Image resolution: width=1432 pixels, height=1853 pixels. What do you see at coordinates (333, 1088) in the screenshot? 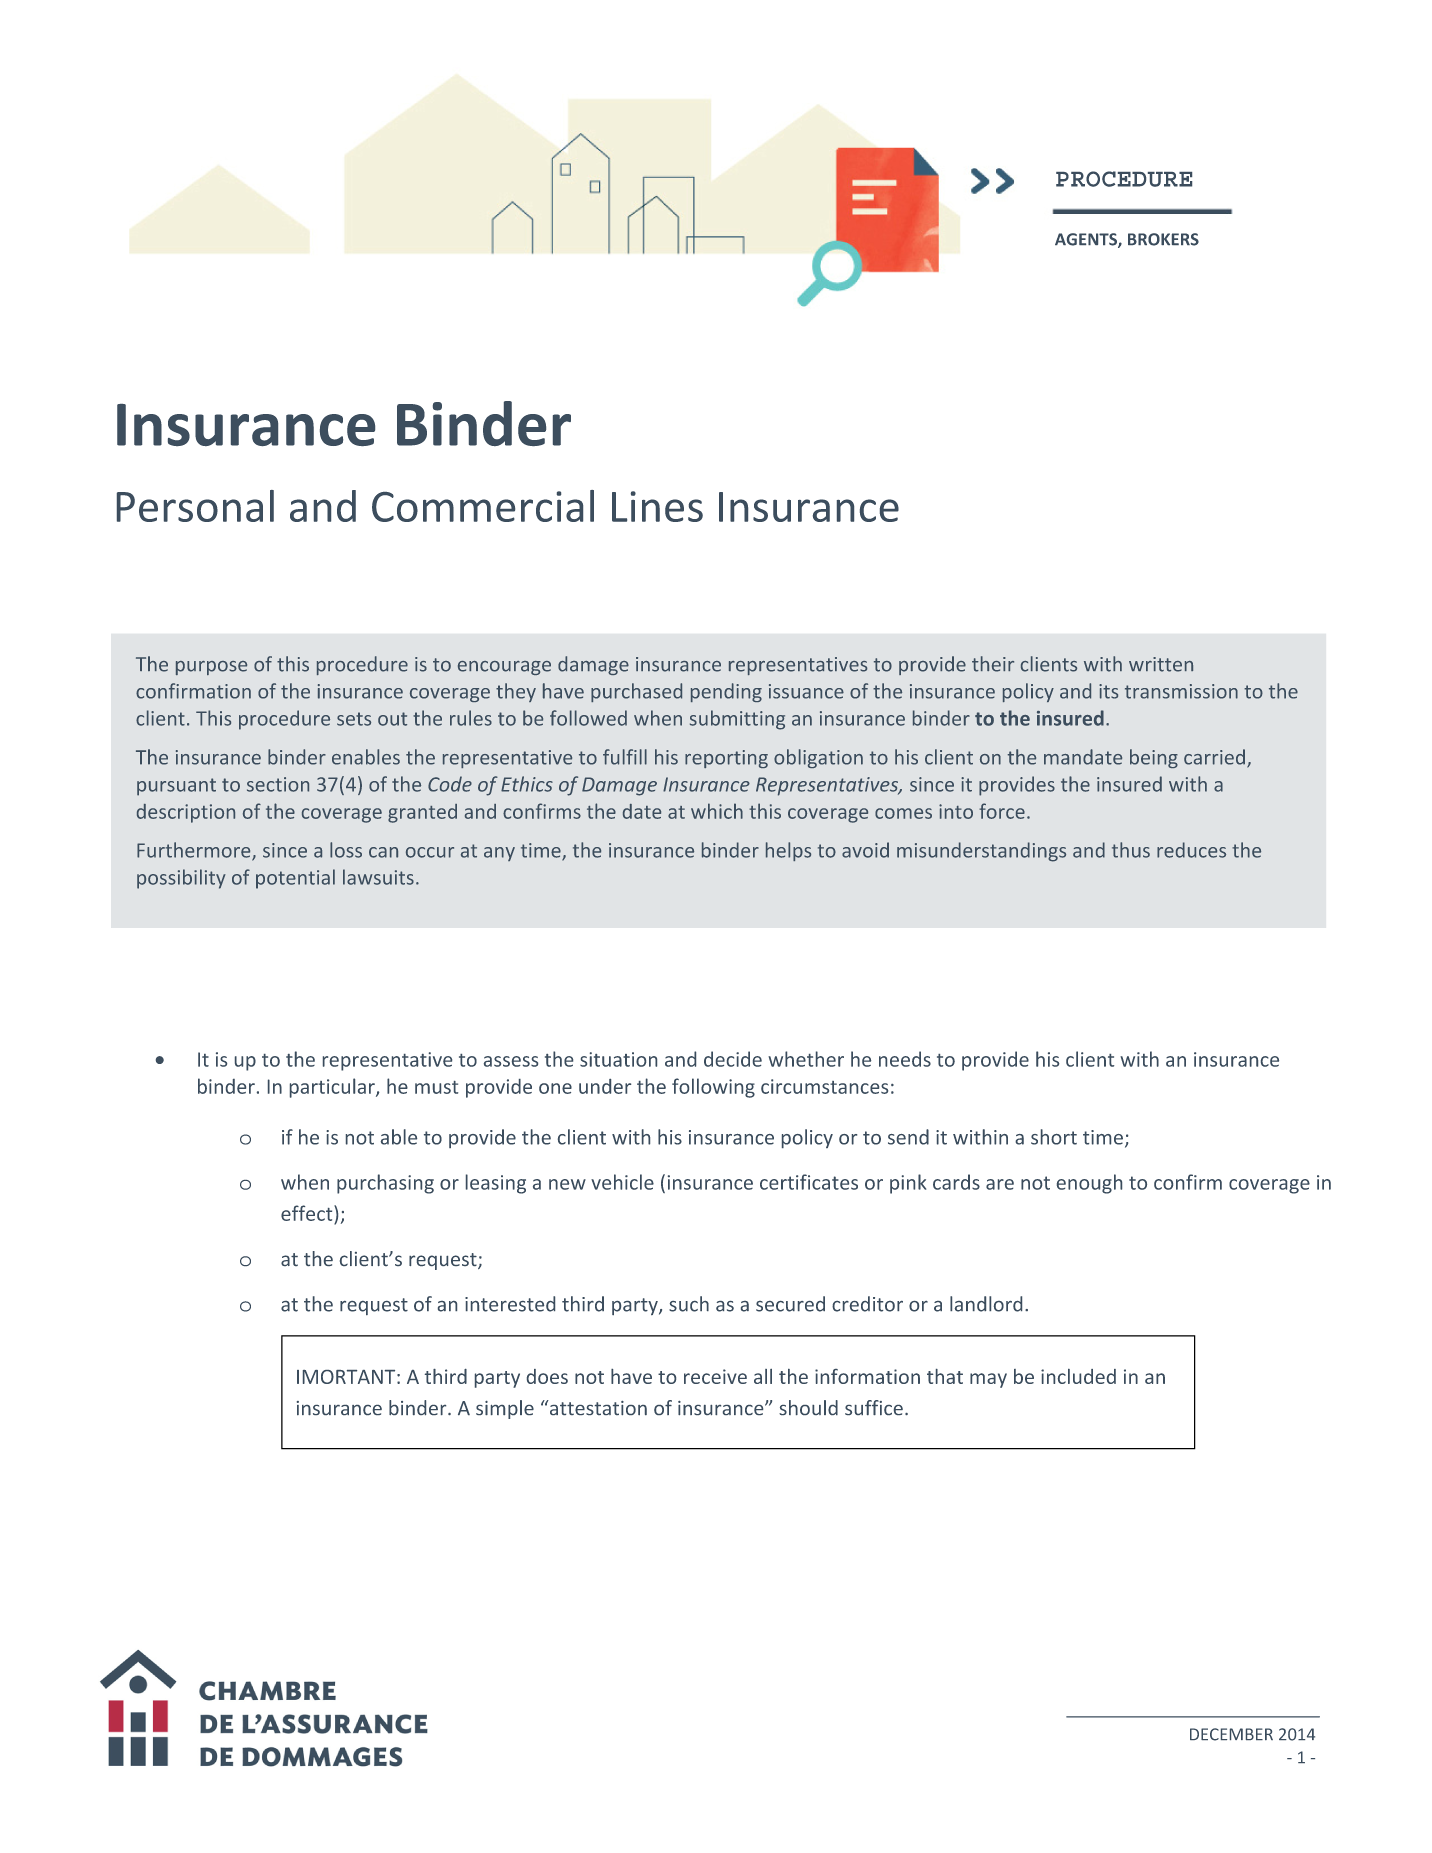
I see `particular` at bounding box center [333, 1088].
